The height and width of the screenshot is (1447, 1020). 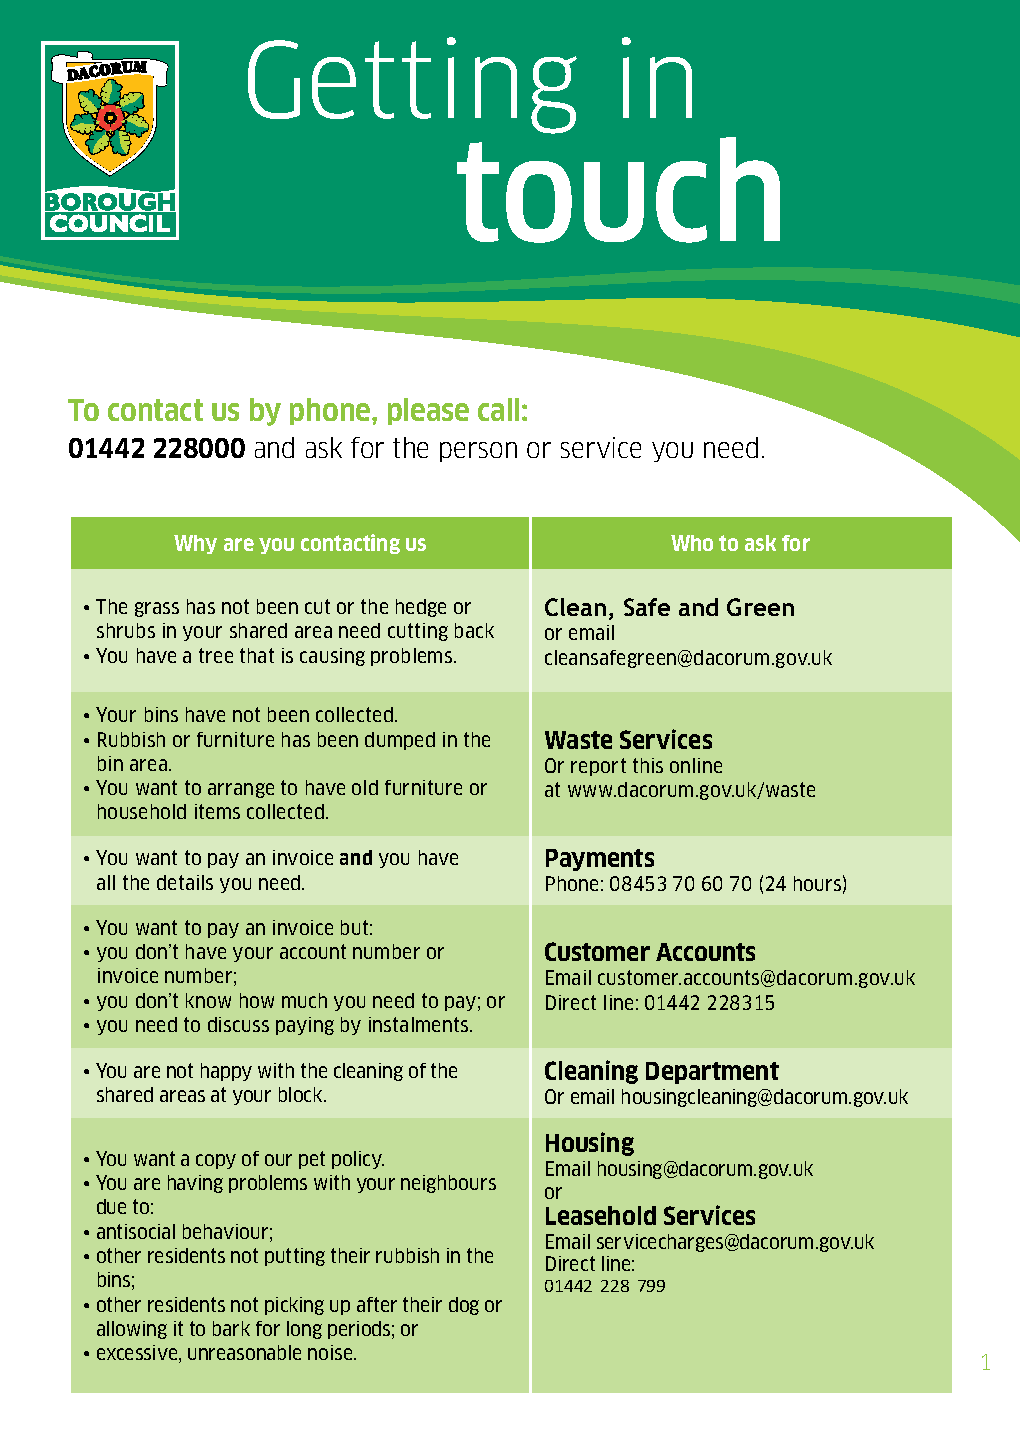 What do you see at coordinates (231, 1328) in the screenshot?
I see `bark` at bounding box center [231, 1328].
